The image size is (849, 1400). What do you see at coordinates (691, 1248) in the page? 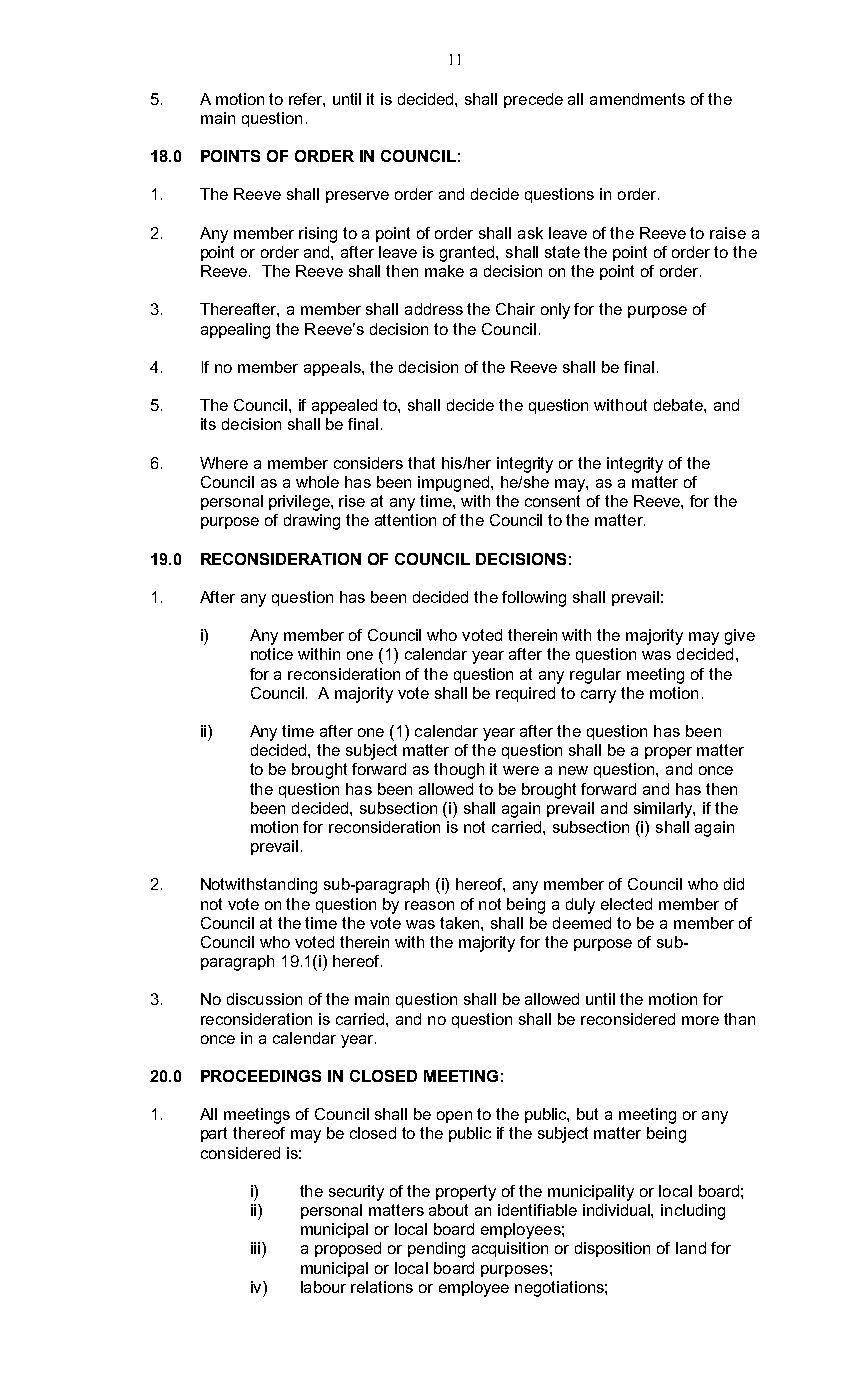
I see `land` at bounding box center [691, 1248].
